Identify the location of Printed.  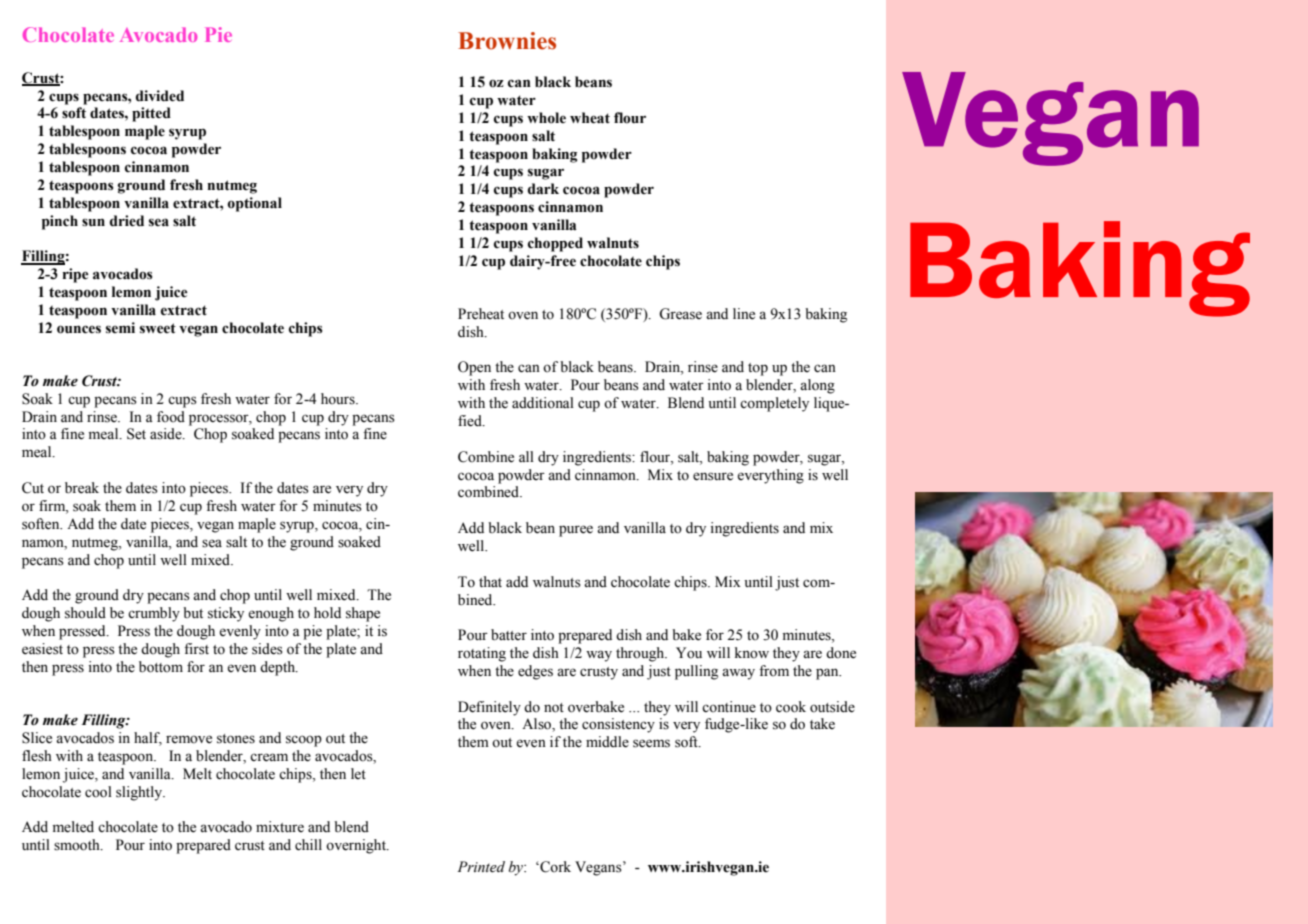
(481, 867).
